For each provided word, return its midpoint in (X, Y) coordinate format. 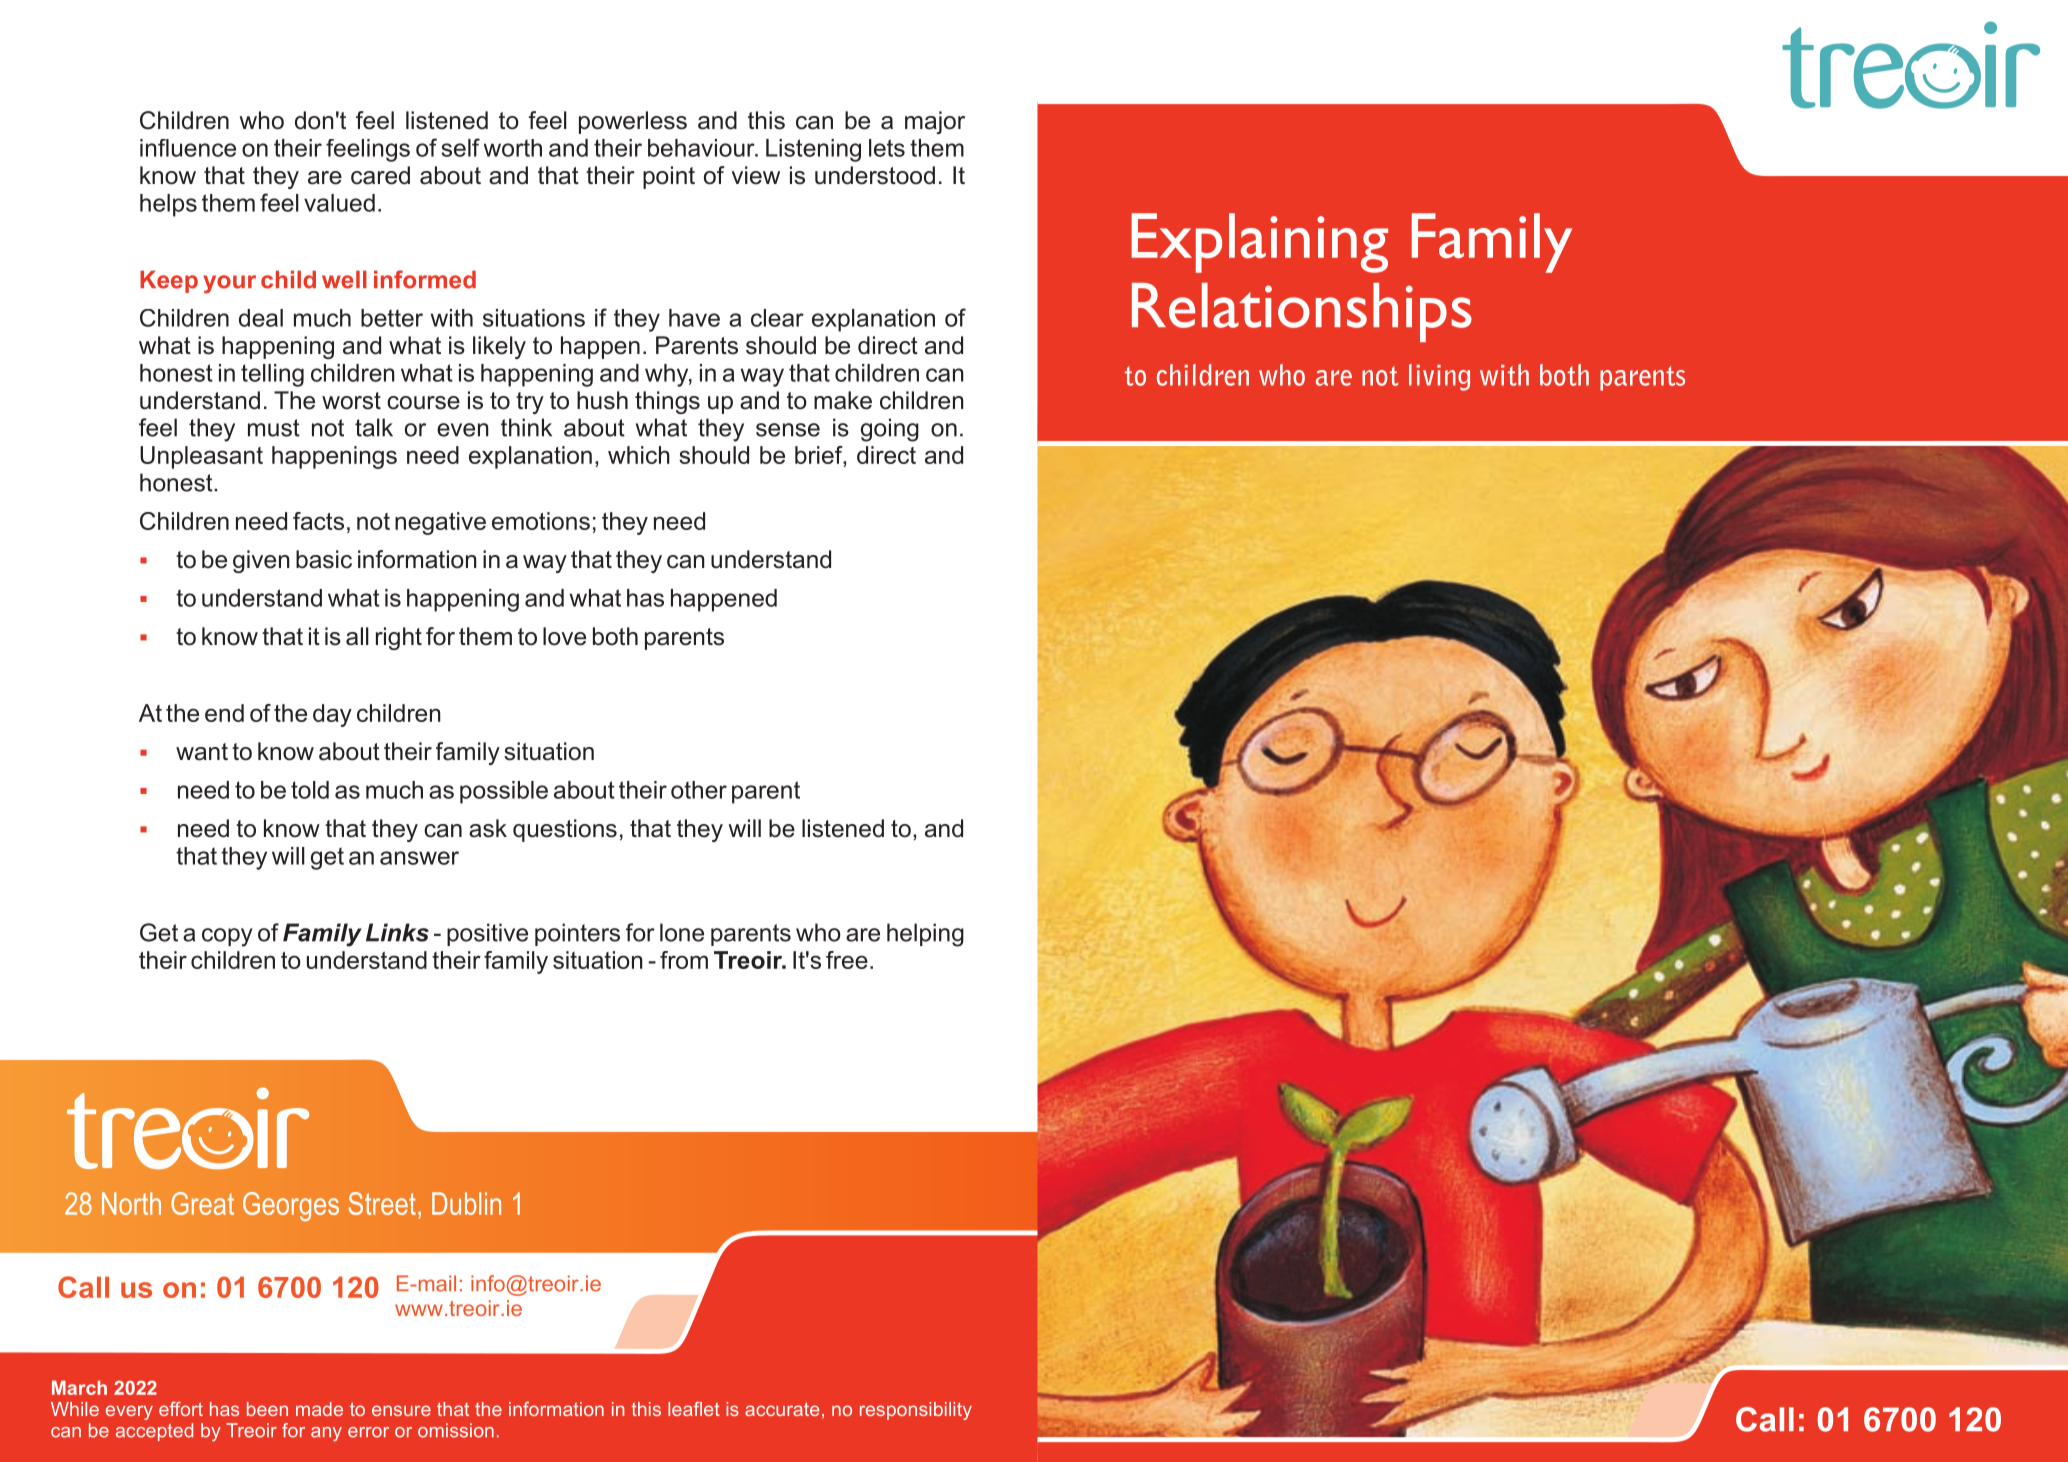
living (1439, 377)
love (564, 636)
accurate (782, 1409)
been (267, 1409)
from (684, 960)
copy (227, 937)
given (261, 561)
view (755, 175)
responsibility (916, 1411)
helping (925, 935)
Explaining (1259, 243)
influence (188, 148)
